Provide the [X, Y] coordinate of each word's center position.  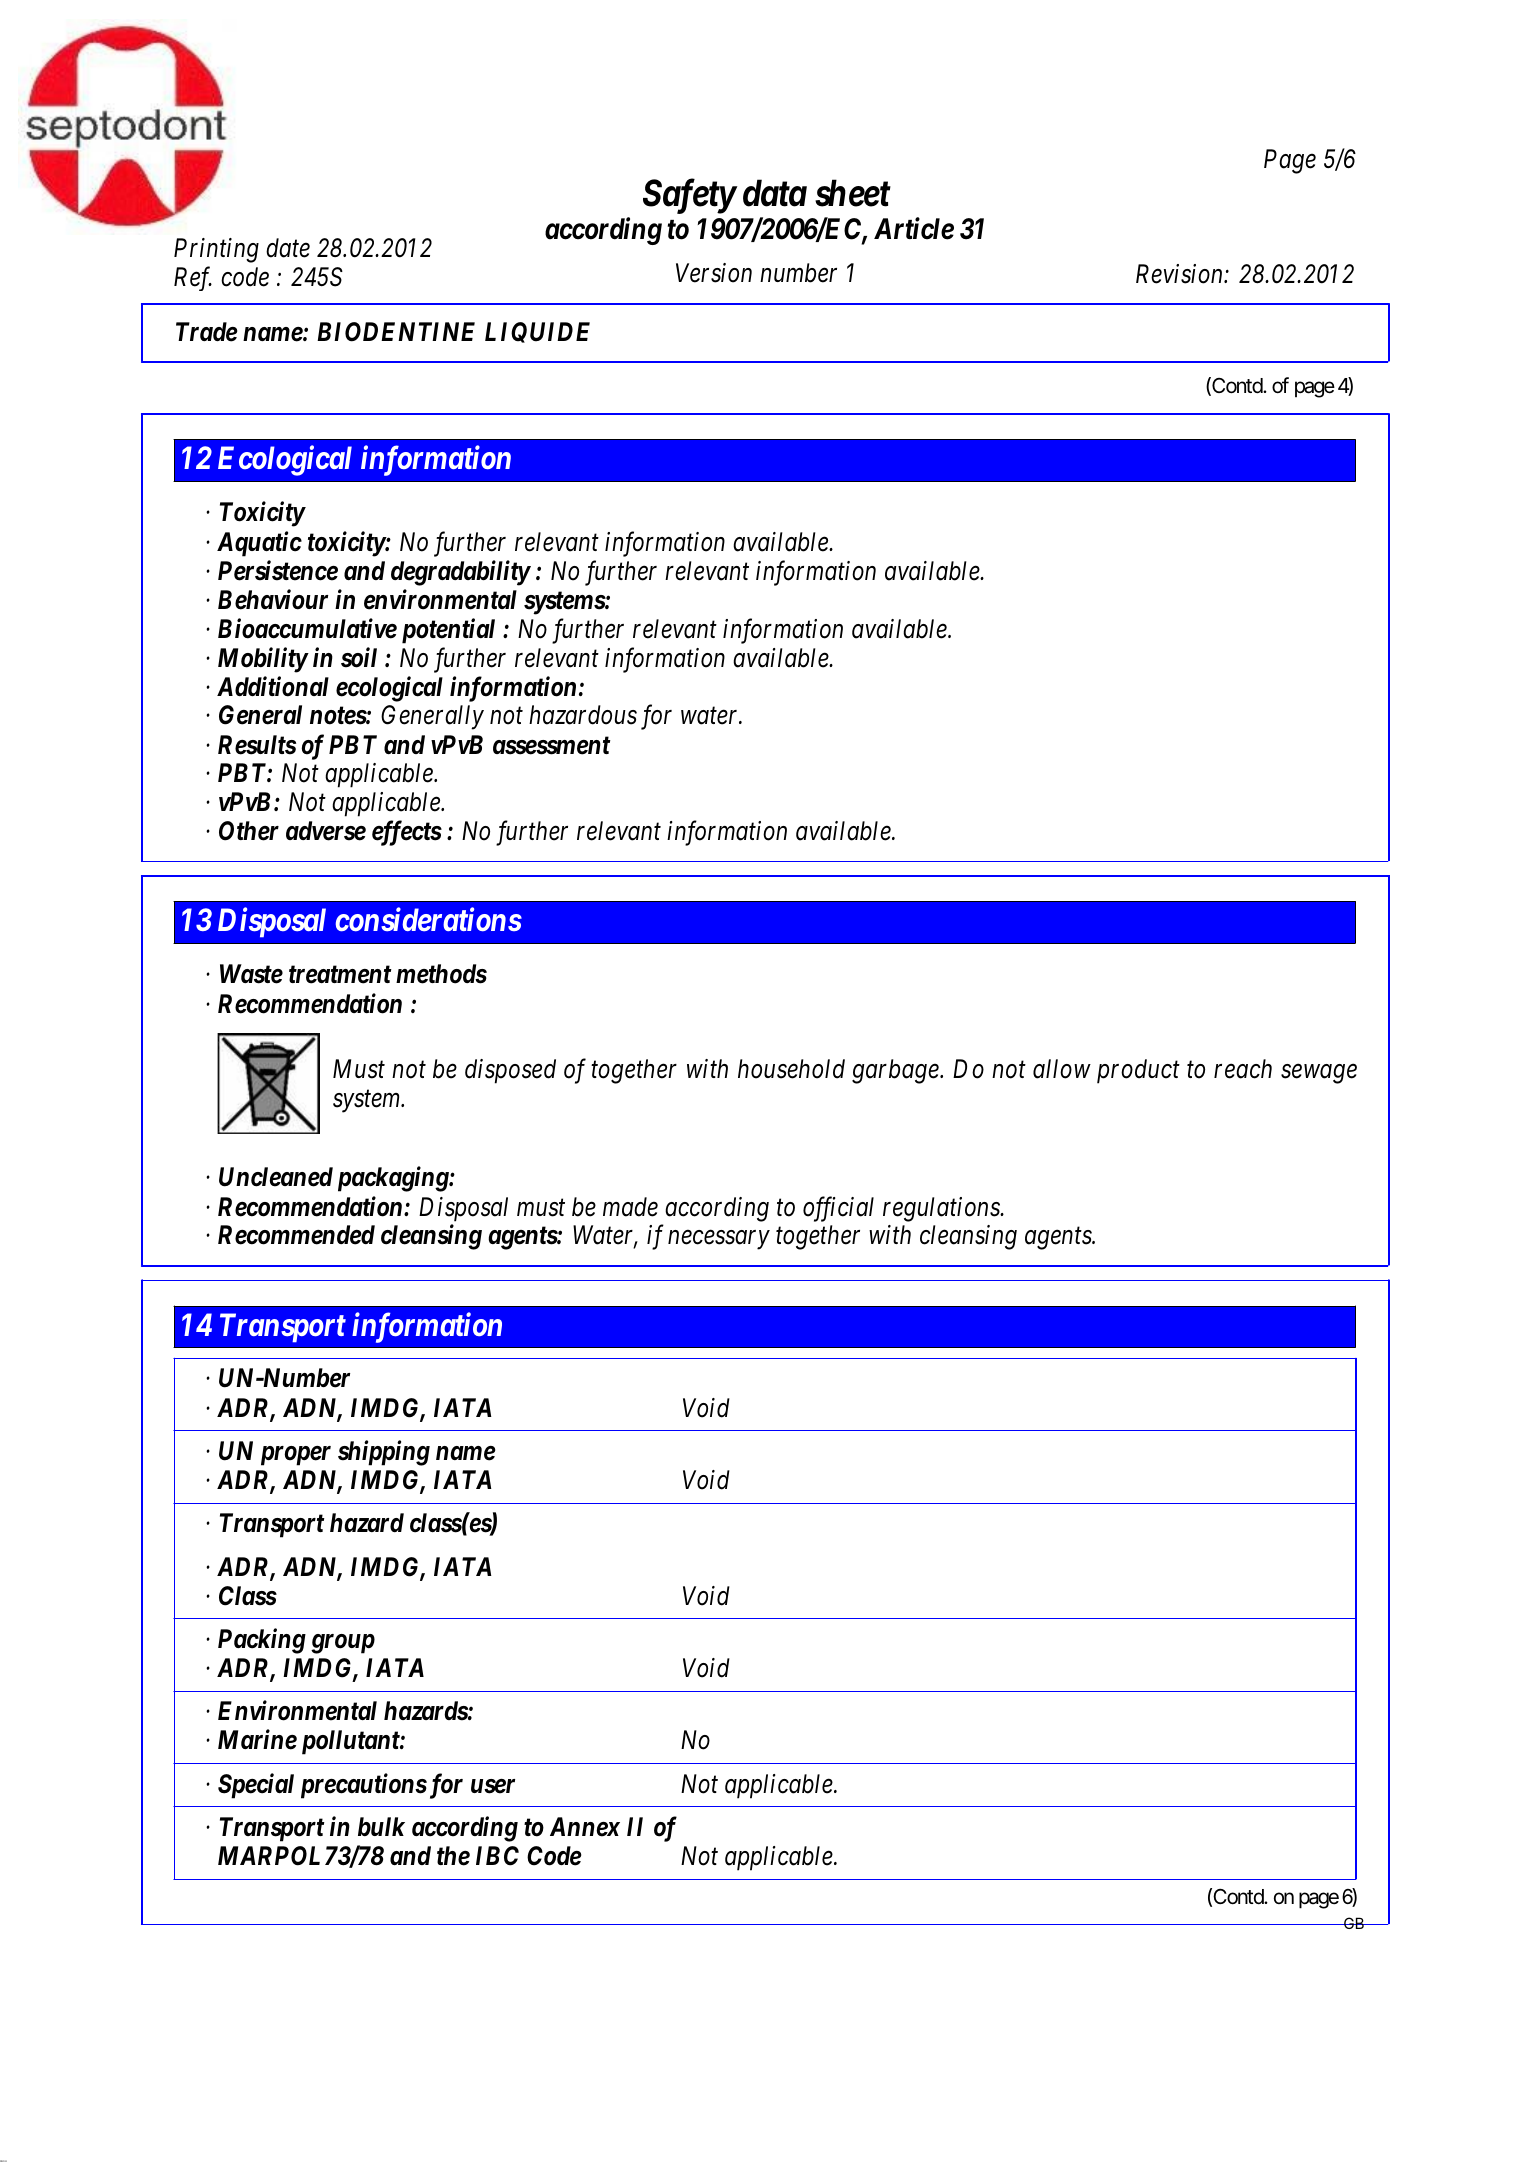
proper [296, 1456]
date [288, 248]
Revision [1180, 274]
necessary [718, 1240]
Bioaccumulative [307, 628]
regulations [942, 1209]
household [791, 1069]
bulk [381, 1826]
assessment [552, 745]
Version [714, 273]
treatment [340, 975]
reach [1243, 1069]
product [1138, 1071]
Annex [585, 1827]
